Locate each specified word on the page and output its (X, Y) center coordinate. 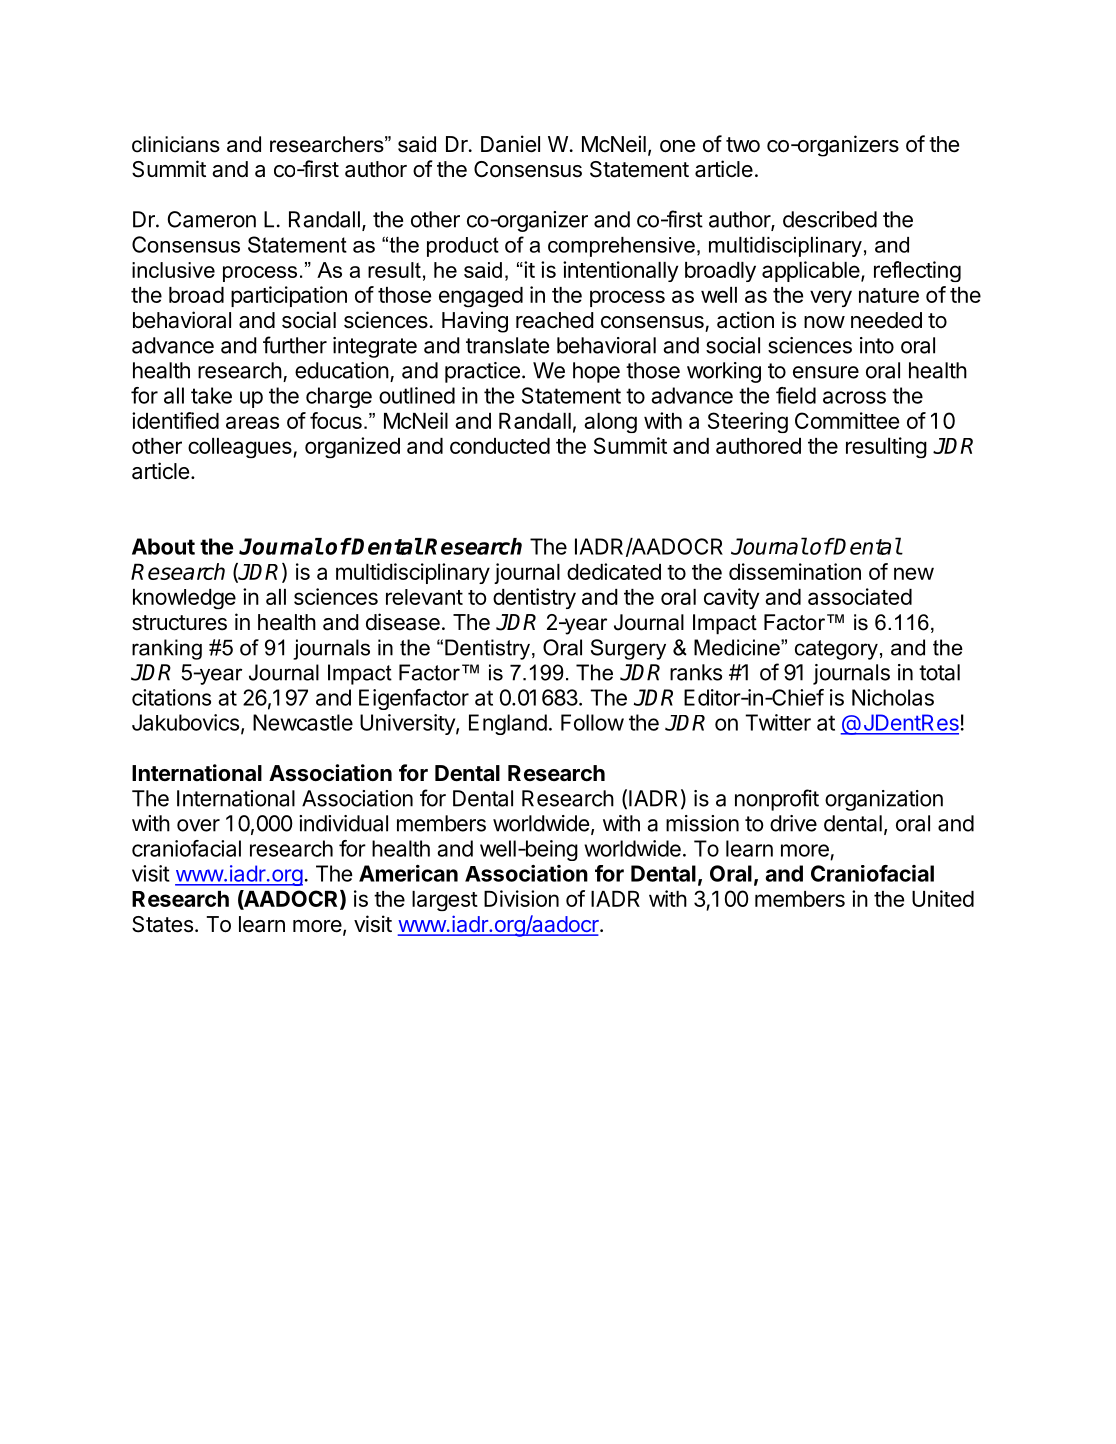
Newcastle (303, 722)
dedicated (614, 571)
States (162, 924)
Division (521, 898)
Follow (592, 722)
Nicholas (893, 697)
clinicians (176, 144)
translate (507, 345)
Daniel (510, 144)
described (830, 219)
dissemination (795, 571)
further (295, 345)
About (163, 546)
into (877, 345)
